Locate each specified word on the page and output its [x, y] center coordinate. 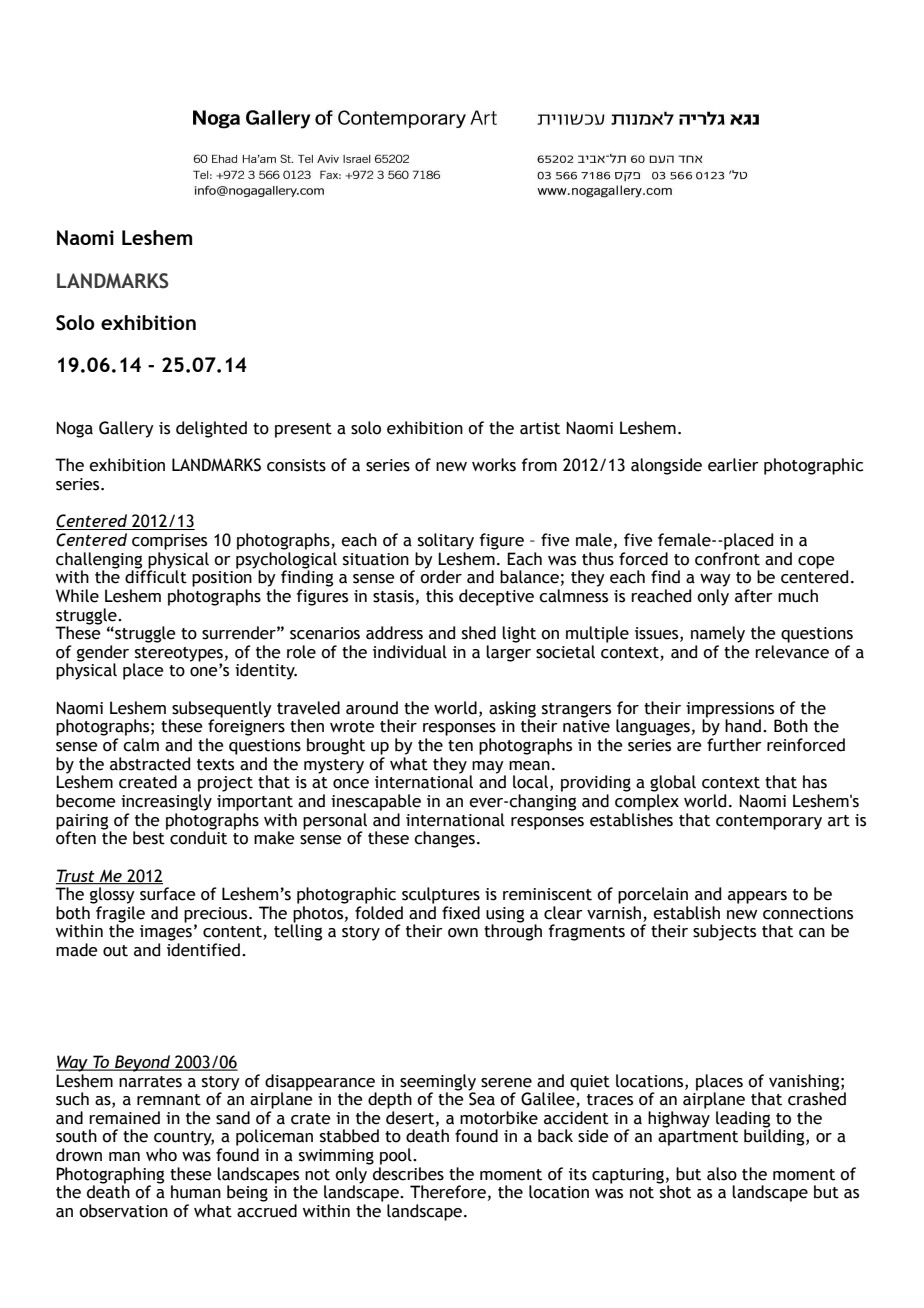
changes [444, 839]
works [494, 465]
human [196, 1192]
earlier [733, 465]
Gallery [126, 429]
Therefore [448, 1192]
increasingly [166, 802]
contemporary [769, 822]
